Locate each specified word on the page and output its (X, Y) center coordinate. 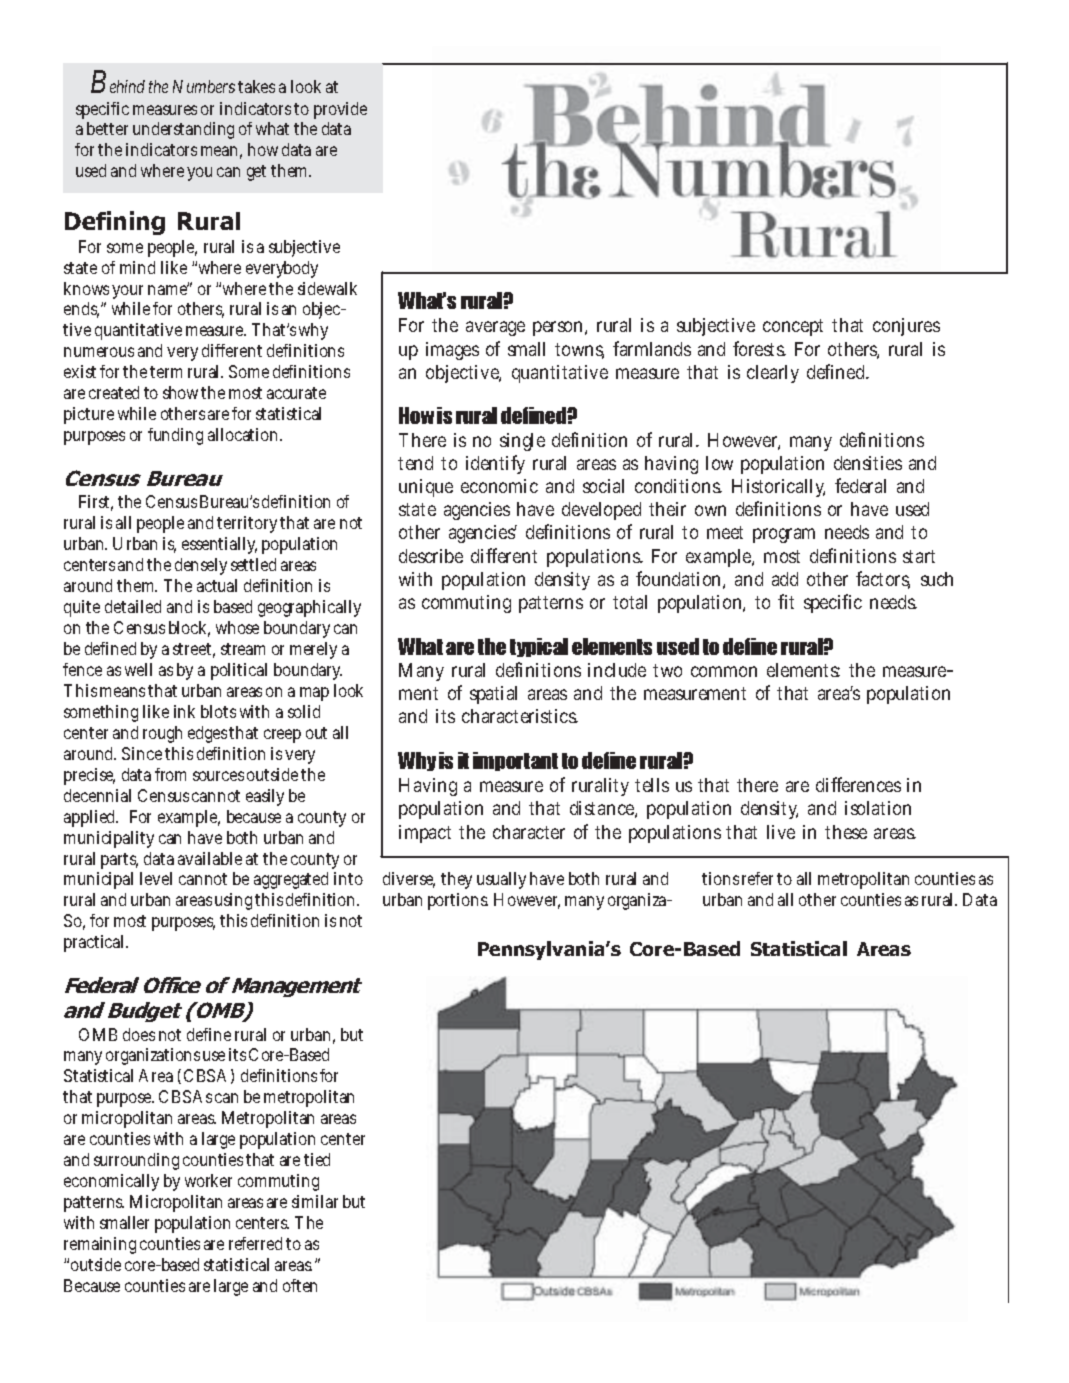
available (210, 858)
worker (208, 1180)
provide (340, 110)
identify (495, 464)
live (781, 832)
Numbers (204, 86)
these (846, 832)
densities (868, 463)
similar (315, 1201)
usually (501, 880)
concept (793, 327)
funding (175, 436)
